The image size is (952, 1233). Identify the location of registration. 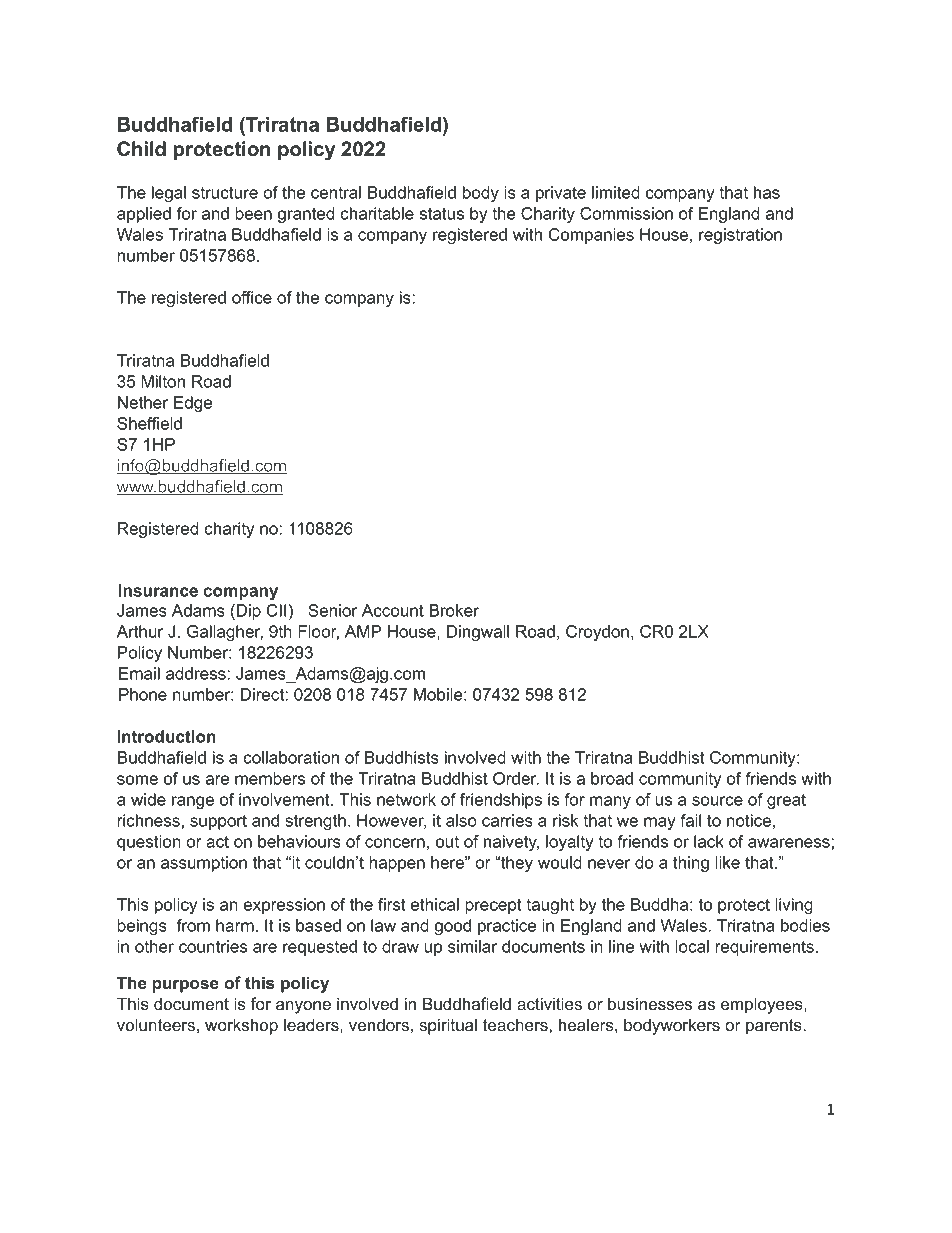
(740, 236).
